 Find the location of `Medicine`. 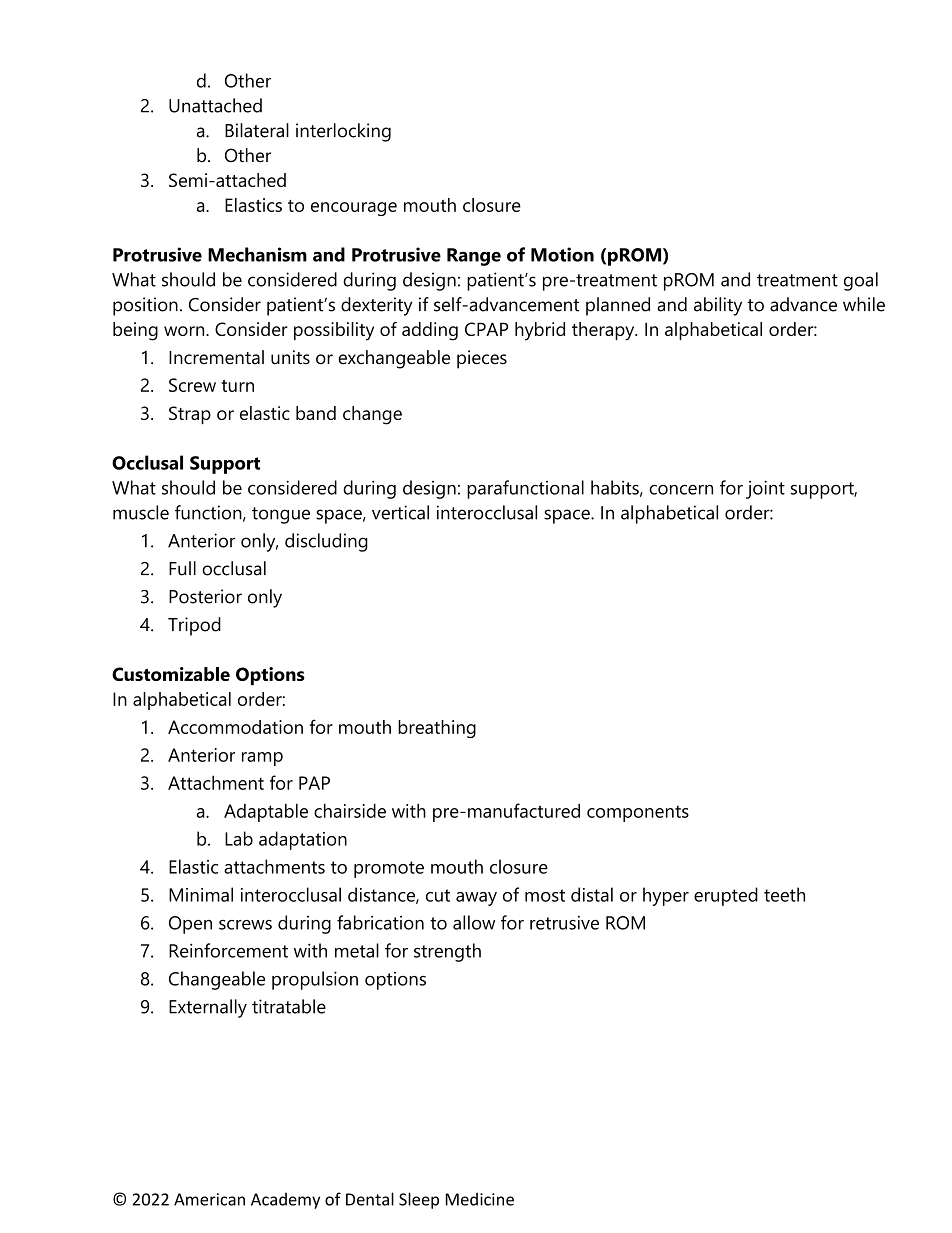

Medicine is located at coordinates (480, 1199).
